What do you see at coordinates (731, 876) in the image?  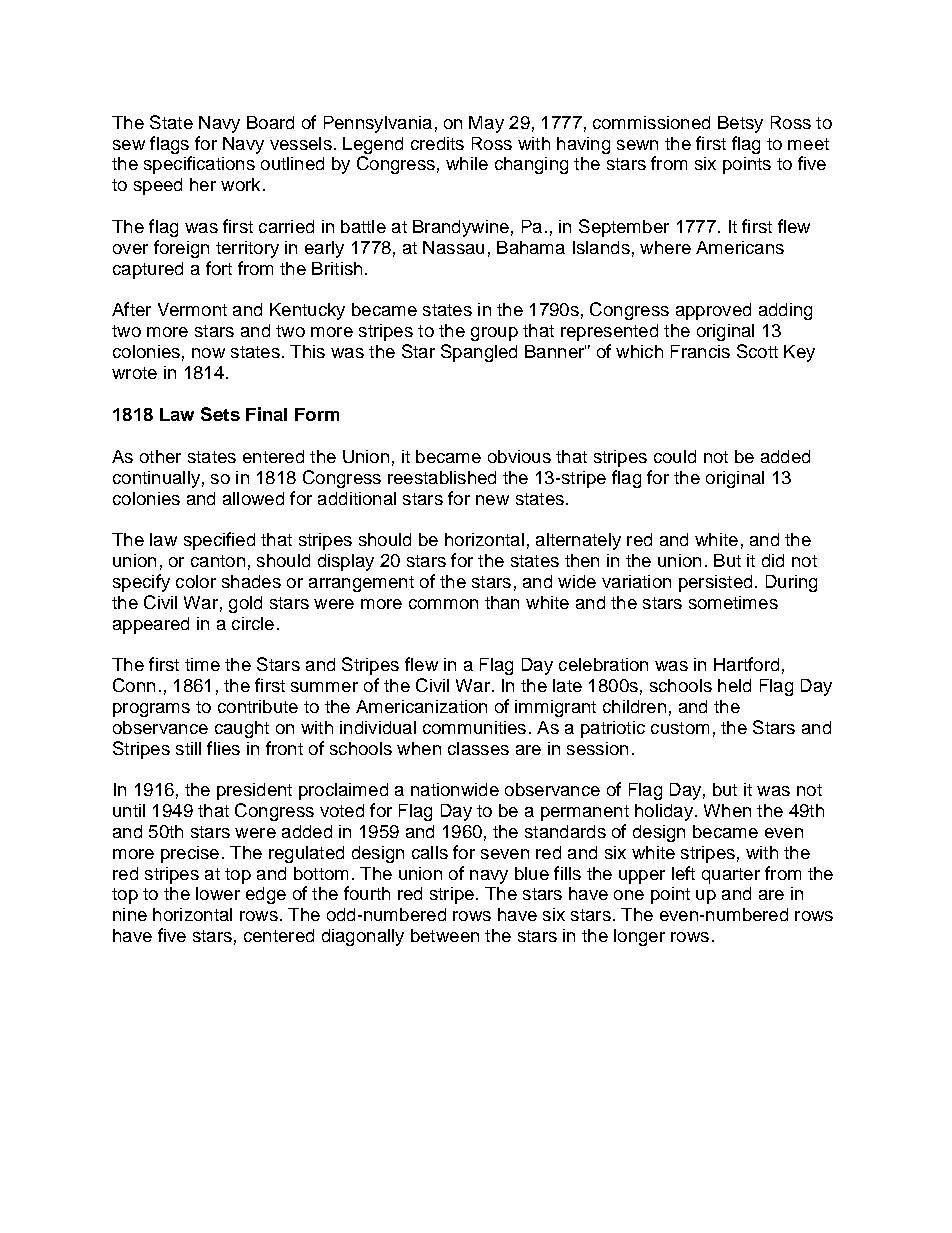 I see `quarter` at bounding box center [731, 876].
